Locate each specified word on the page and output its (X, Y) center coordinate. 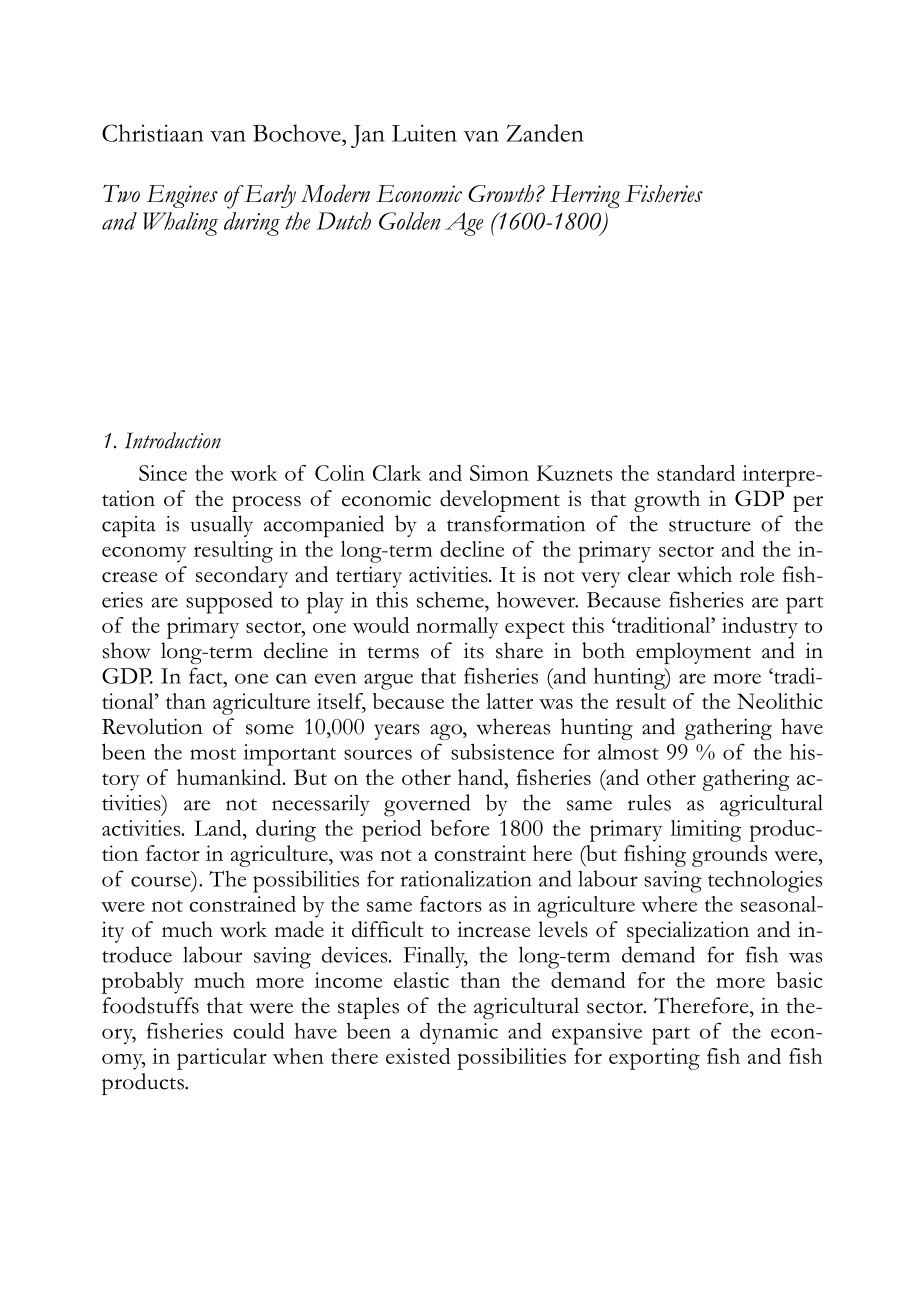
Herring (585, 196)
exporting (654, 1059)
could (258, 1030)
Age (464, 224)
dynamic (459, 1033)
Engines (182, 196)
